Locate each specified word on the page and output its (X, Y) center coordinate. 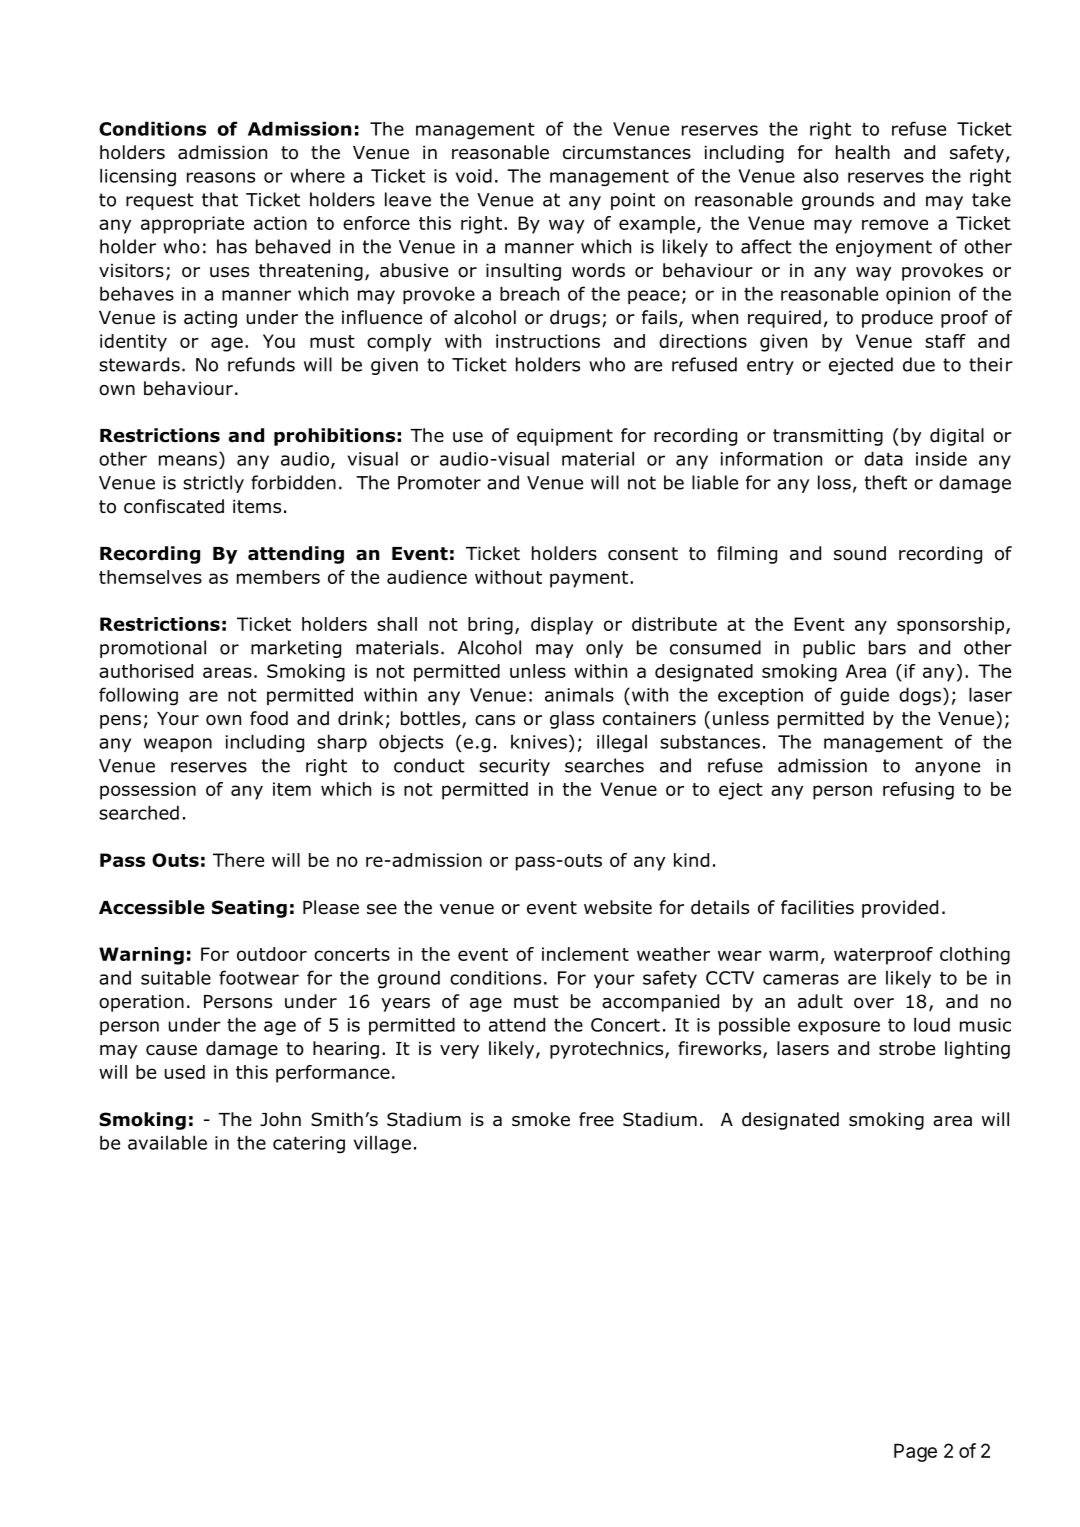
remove (895, 224)
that (220, 199)
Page (915, 1453)
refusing (918, 791)
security (514, 767)
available (167, 1142)
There (238, 860)
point (633, 201)
